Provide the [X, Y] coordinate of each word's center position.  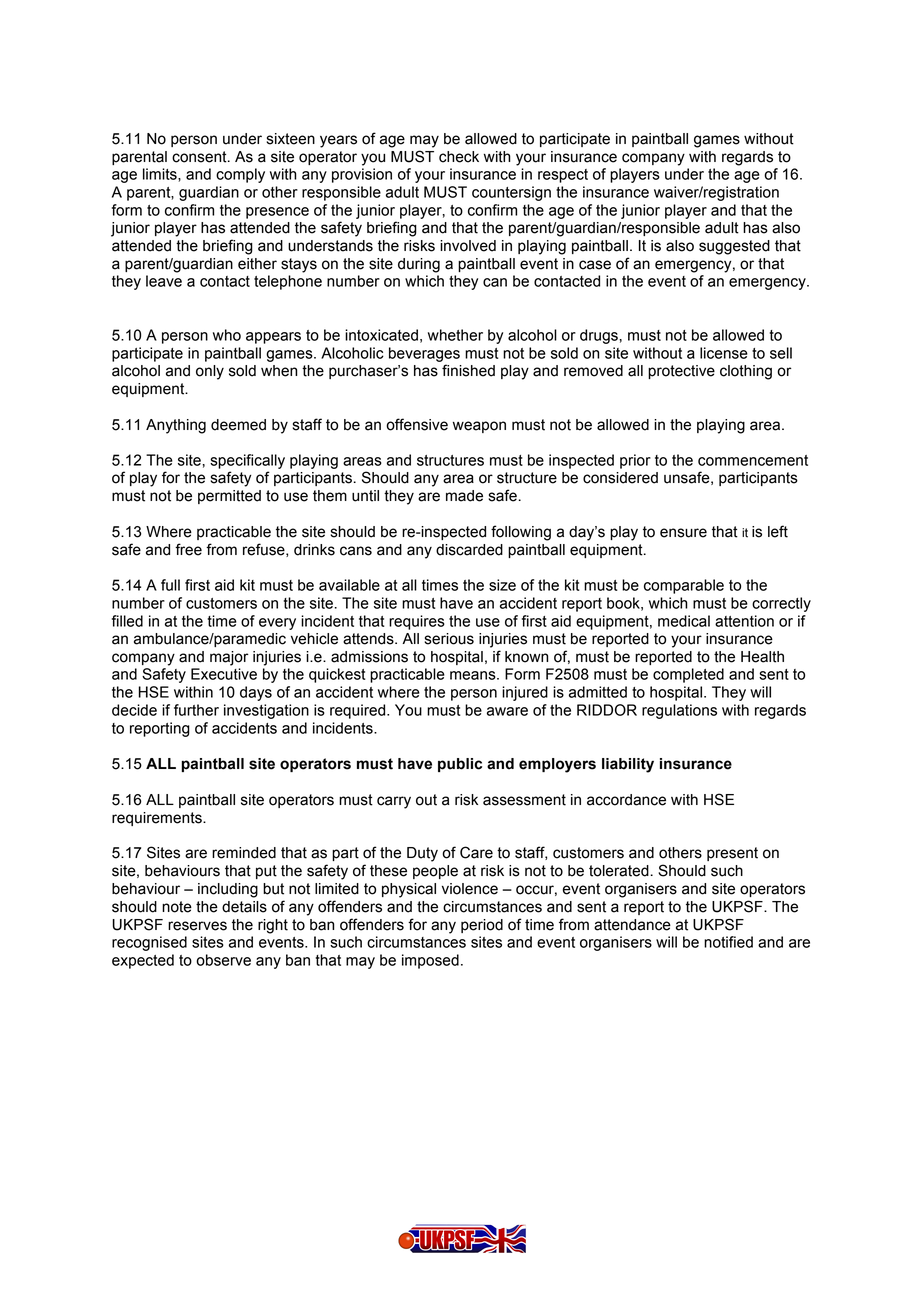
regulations [679, 711]
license [724, 353]
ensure [683, 533]
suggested [734, 247]
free [188, 549]
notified [728, 942]
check [459, 157]
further [196, 710]
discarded [469, 550]
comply [240, 175]
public [460, 765]
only [210, 372]
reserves [197, 926]
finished [468, 370]
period [482, 926]
